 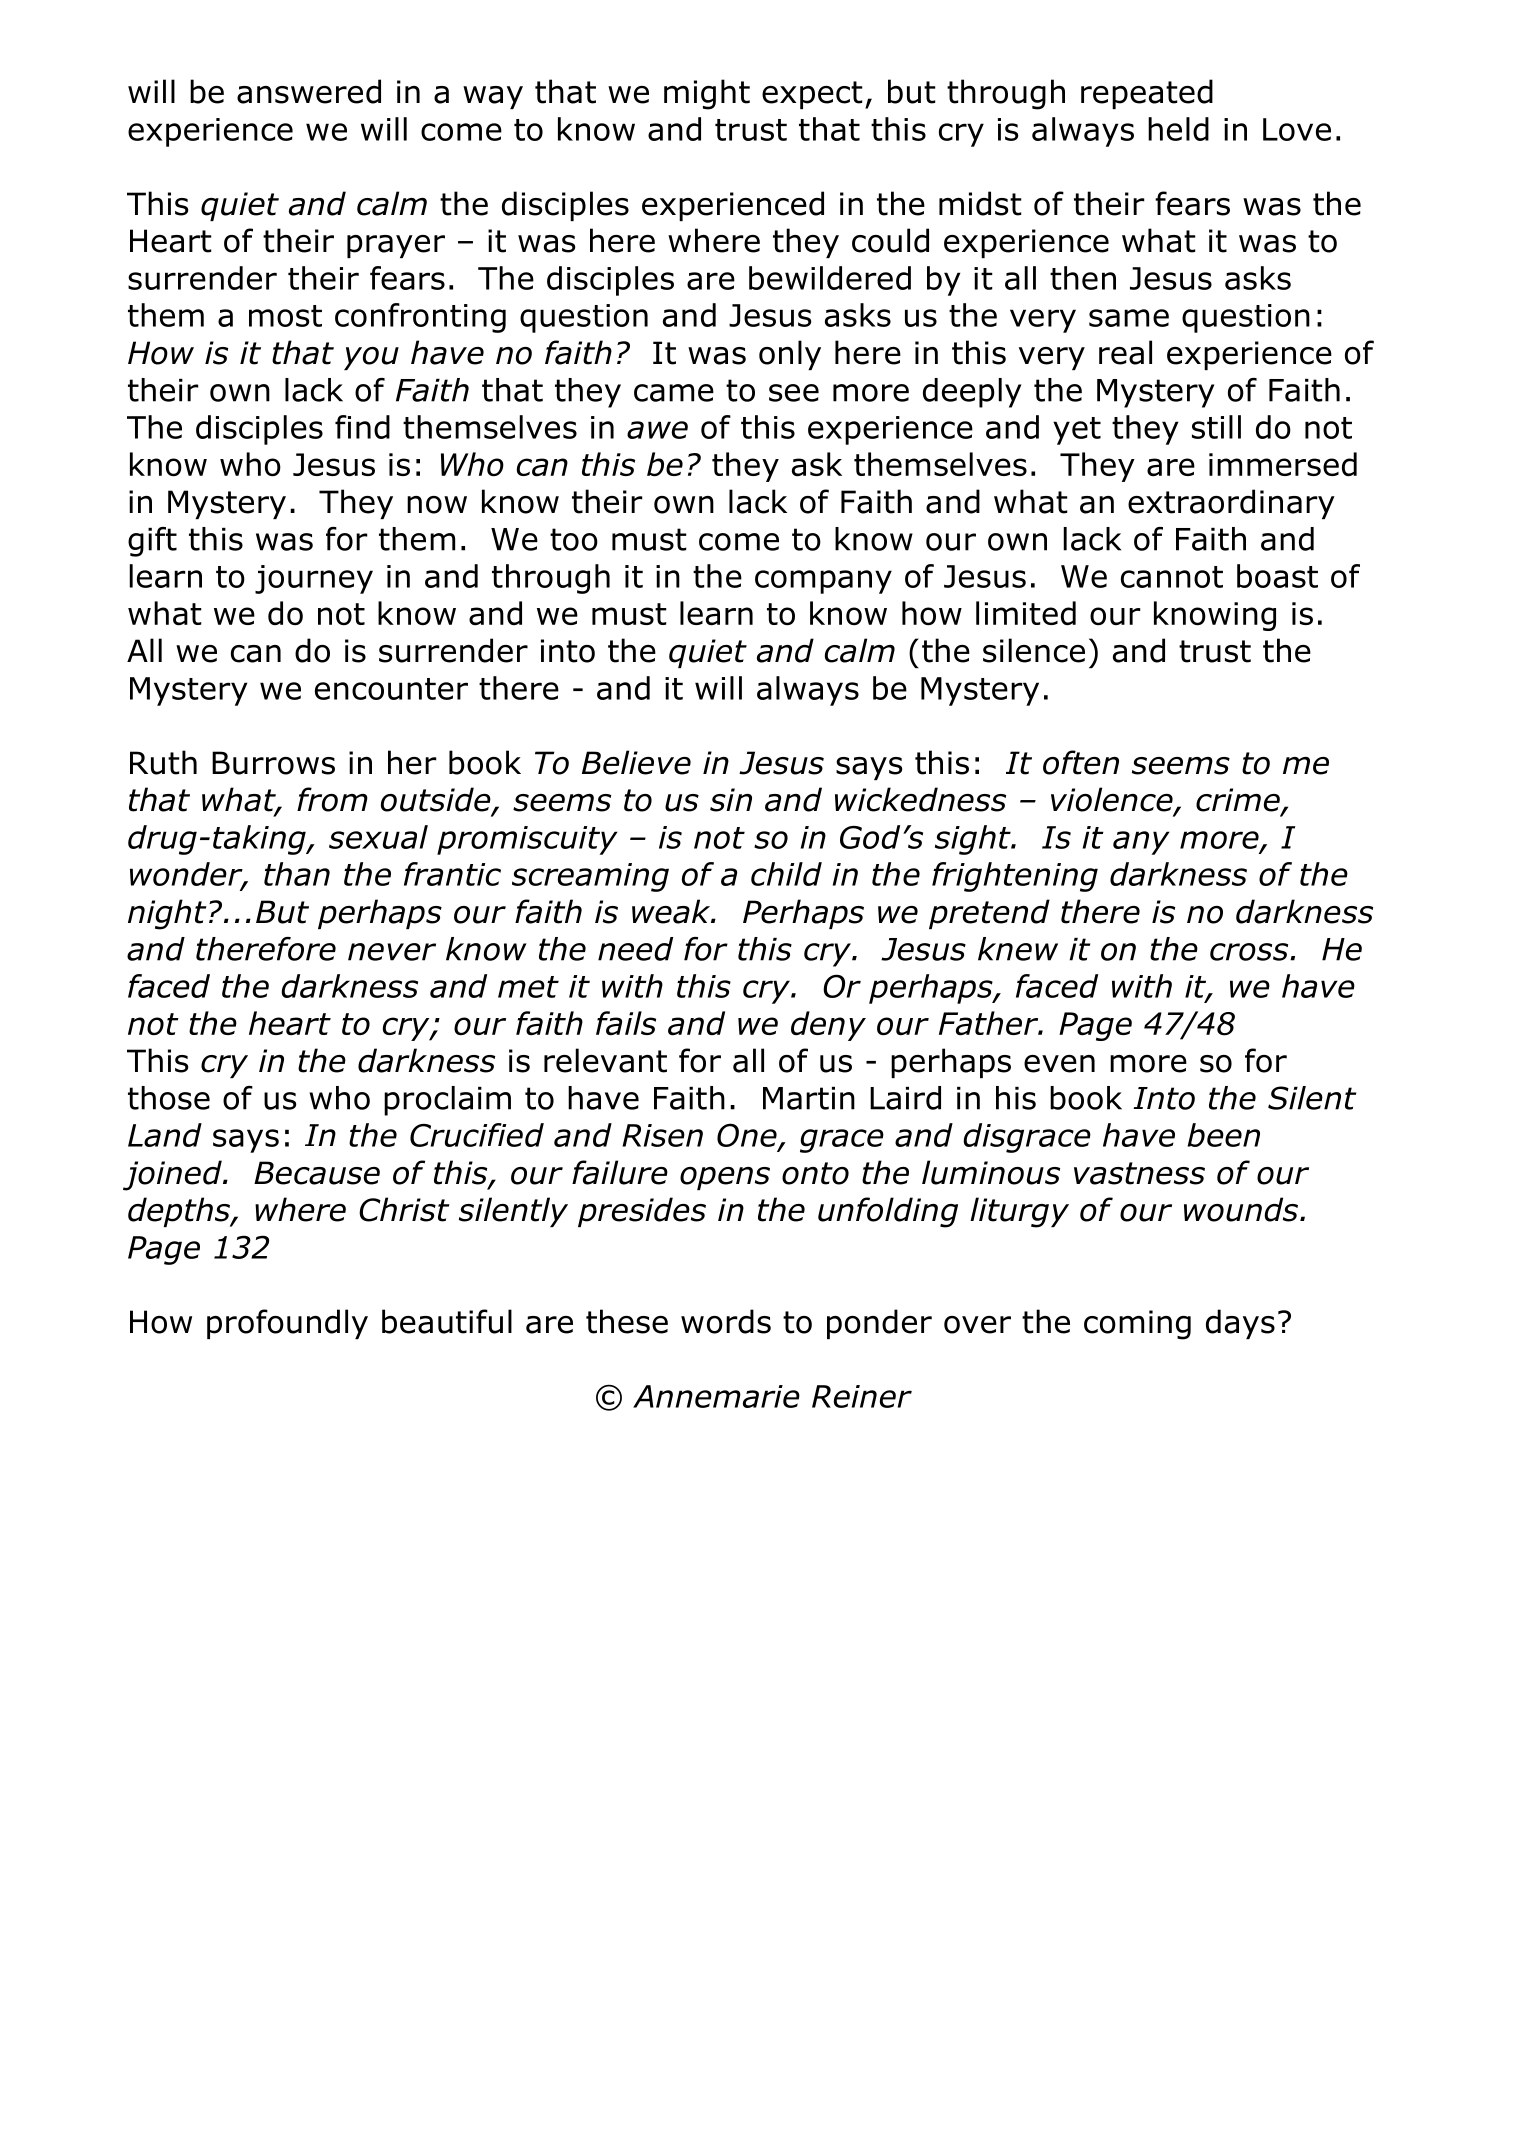 What do you see at coordinates (332, 799) in the document?
I see `from` at bounding box center [332, 799].
